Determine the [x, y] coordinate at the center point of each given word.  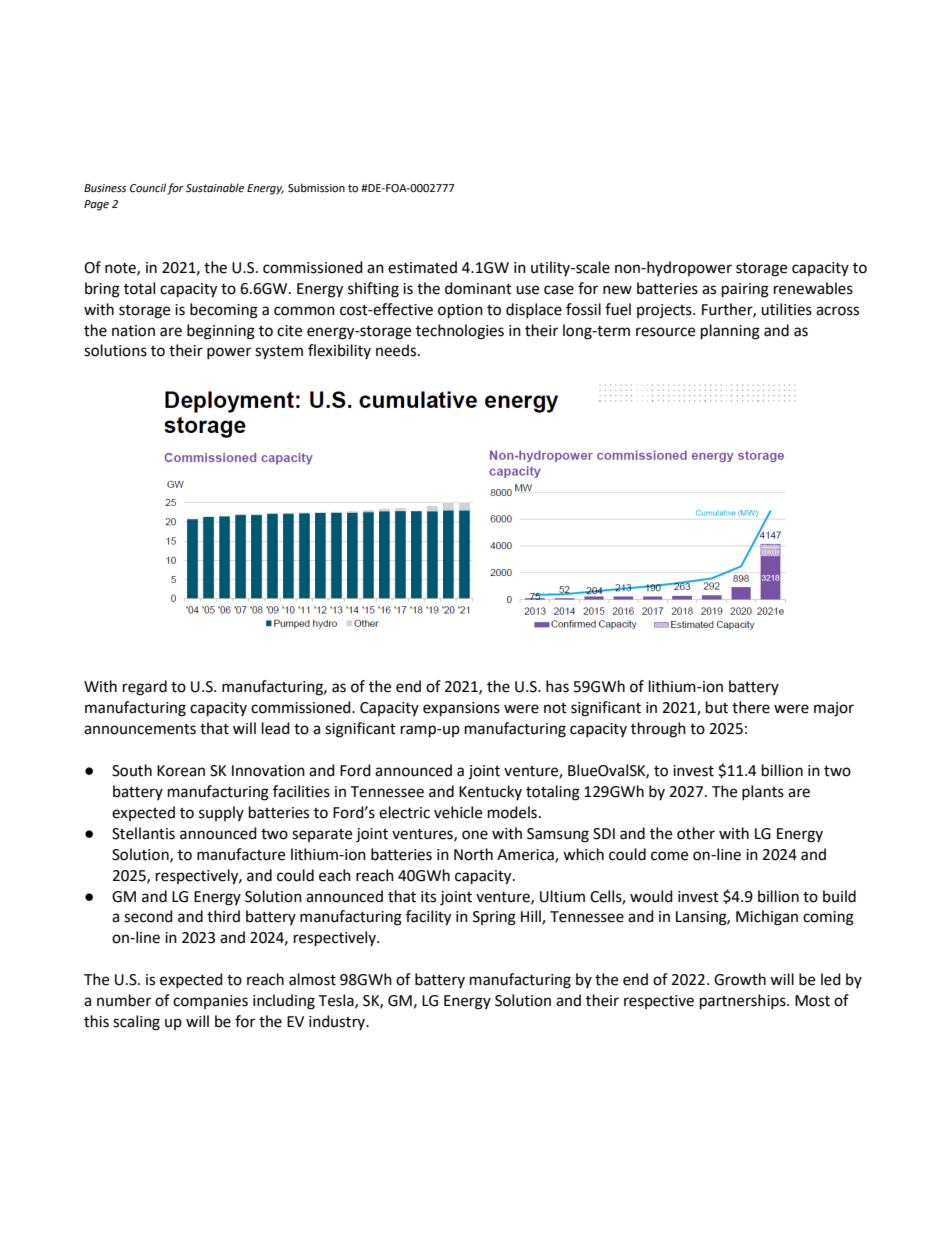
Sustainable [215, 187]
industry [338, 1022]
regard [145, 688]
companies [210, 1002]
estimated [422, 267]
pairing [745, 290]
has [557, 686]
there [751, 707]
